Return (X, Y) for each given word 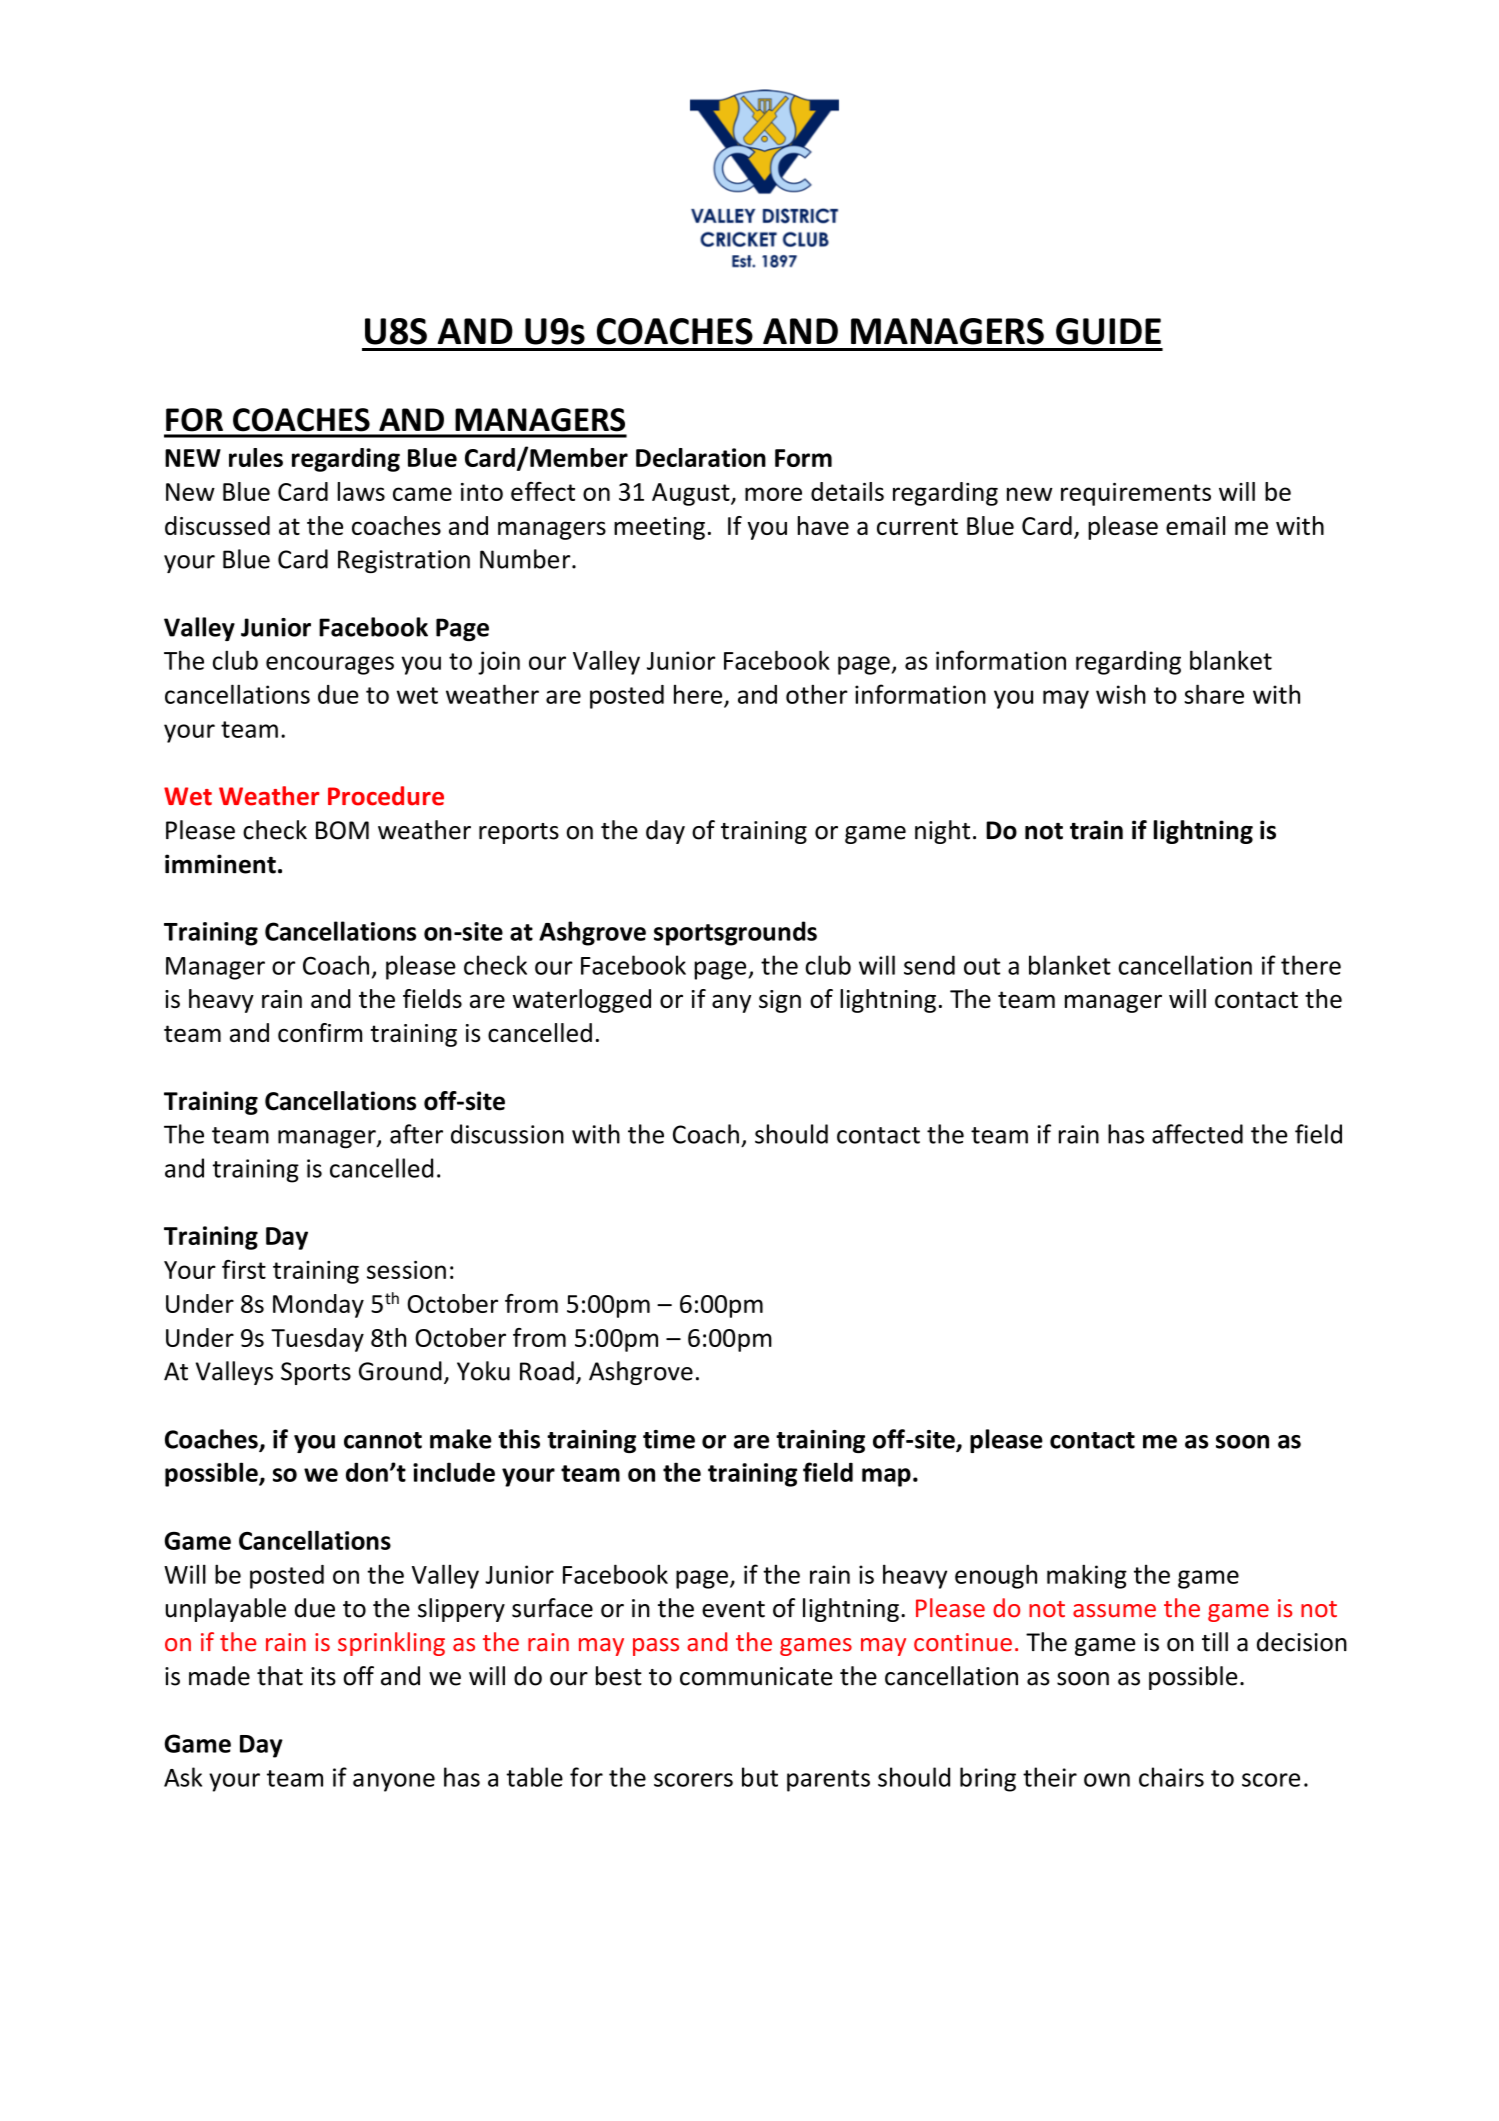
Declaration (701, 457)
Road (547, 1371)
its (323, 1676)
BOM (342, 830)
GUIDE (1108, 331)
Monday (318, 1306)
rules (256, 457)
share (1214, 694)
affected (1197, 1134)
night (942, 832)
